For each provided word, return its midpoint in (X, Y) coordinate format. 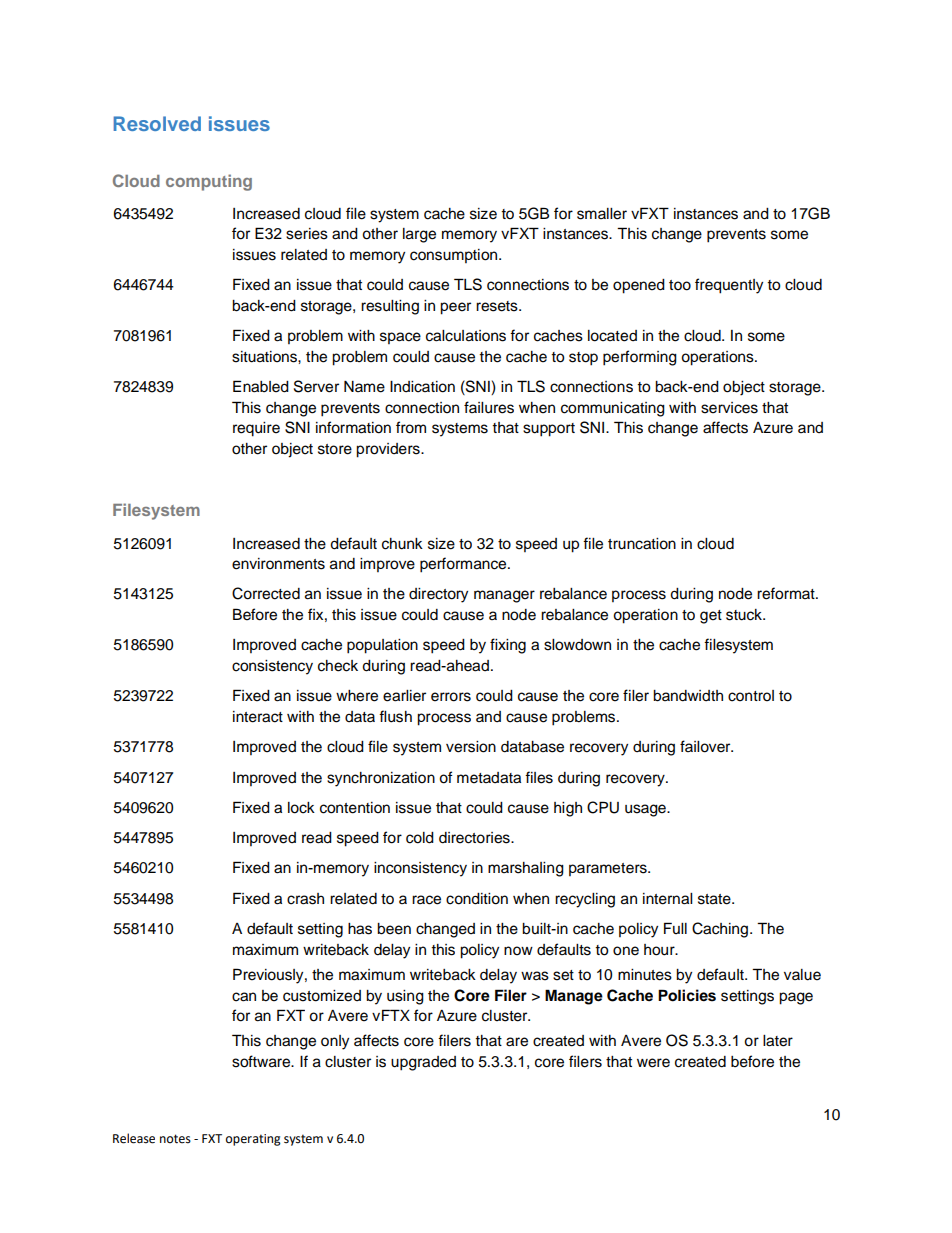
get (711, 617)
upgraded (423, 1063)
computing (209, 182)
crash (305, 899)
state (715, 899)
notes (175, 1139)
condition (477, 899)
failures (489, 407)
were (653, 1063)
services (729, 408)
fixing (508, 646)
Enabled (261, 386)
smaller (602, 214)
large (419, 235)
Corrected (266, 593)
